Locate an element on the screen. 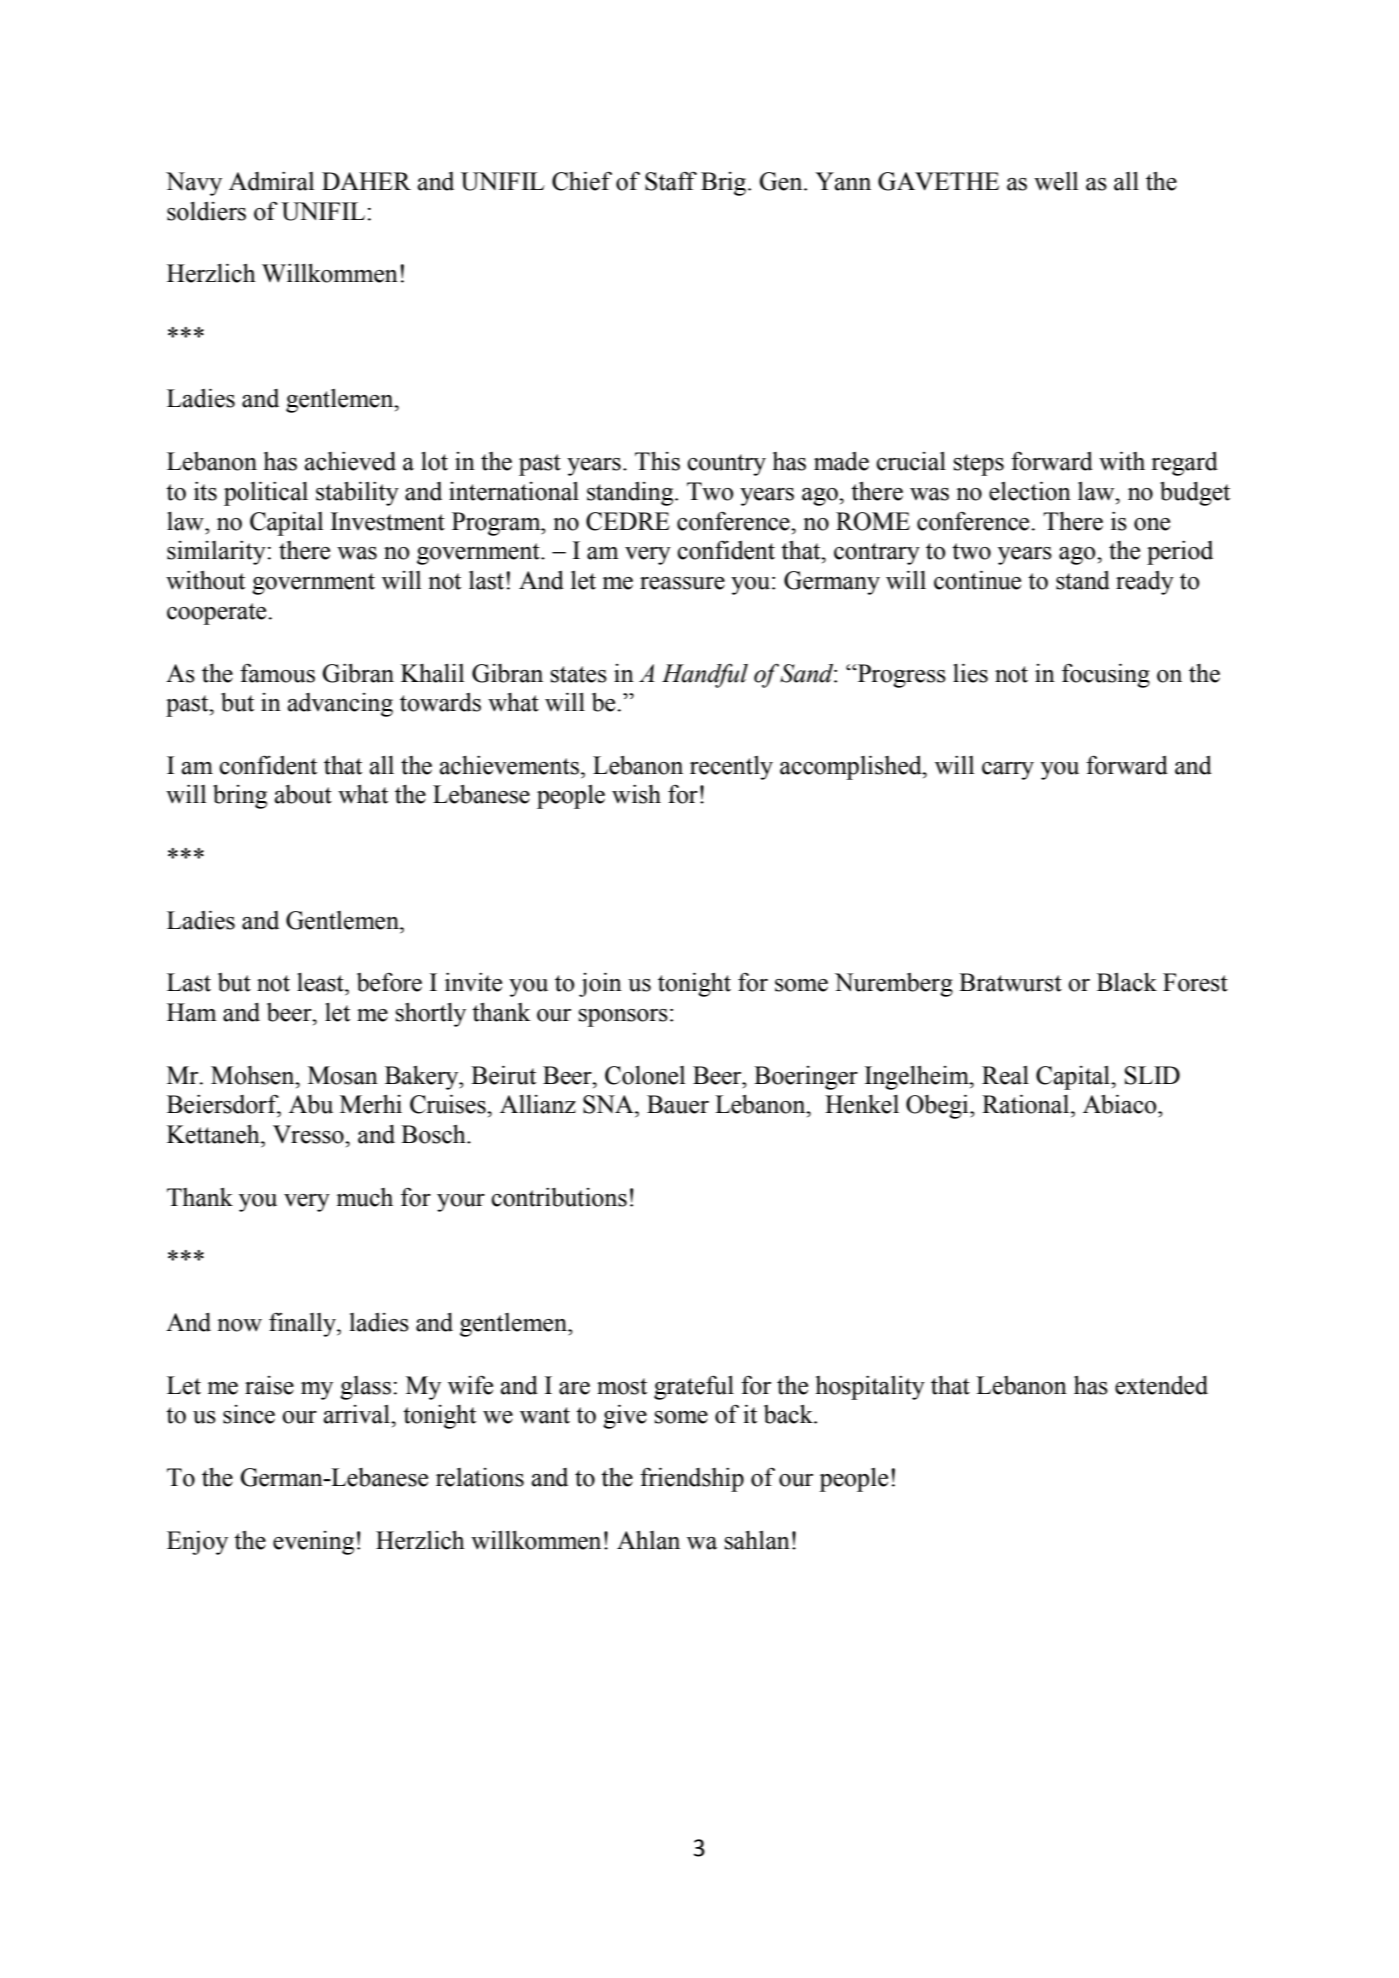 The image size is (1399, 1978). Brig is located at coordinates (725, 184).
